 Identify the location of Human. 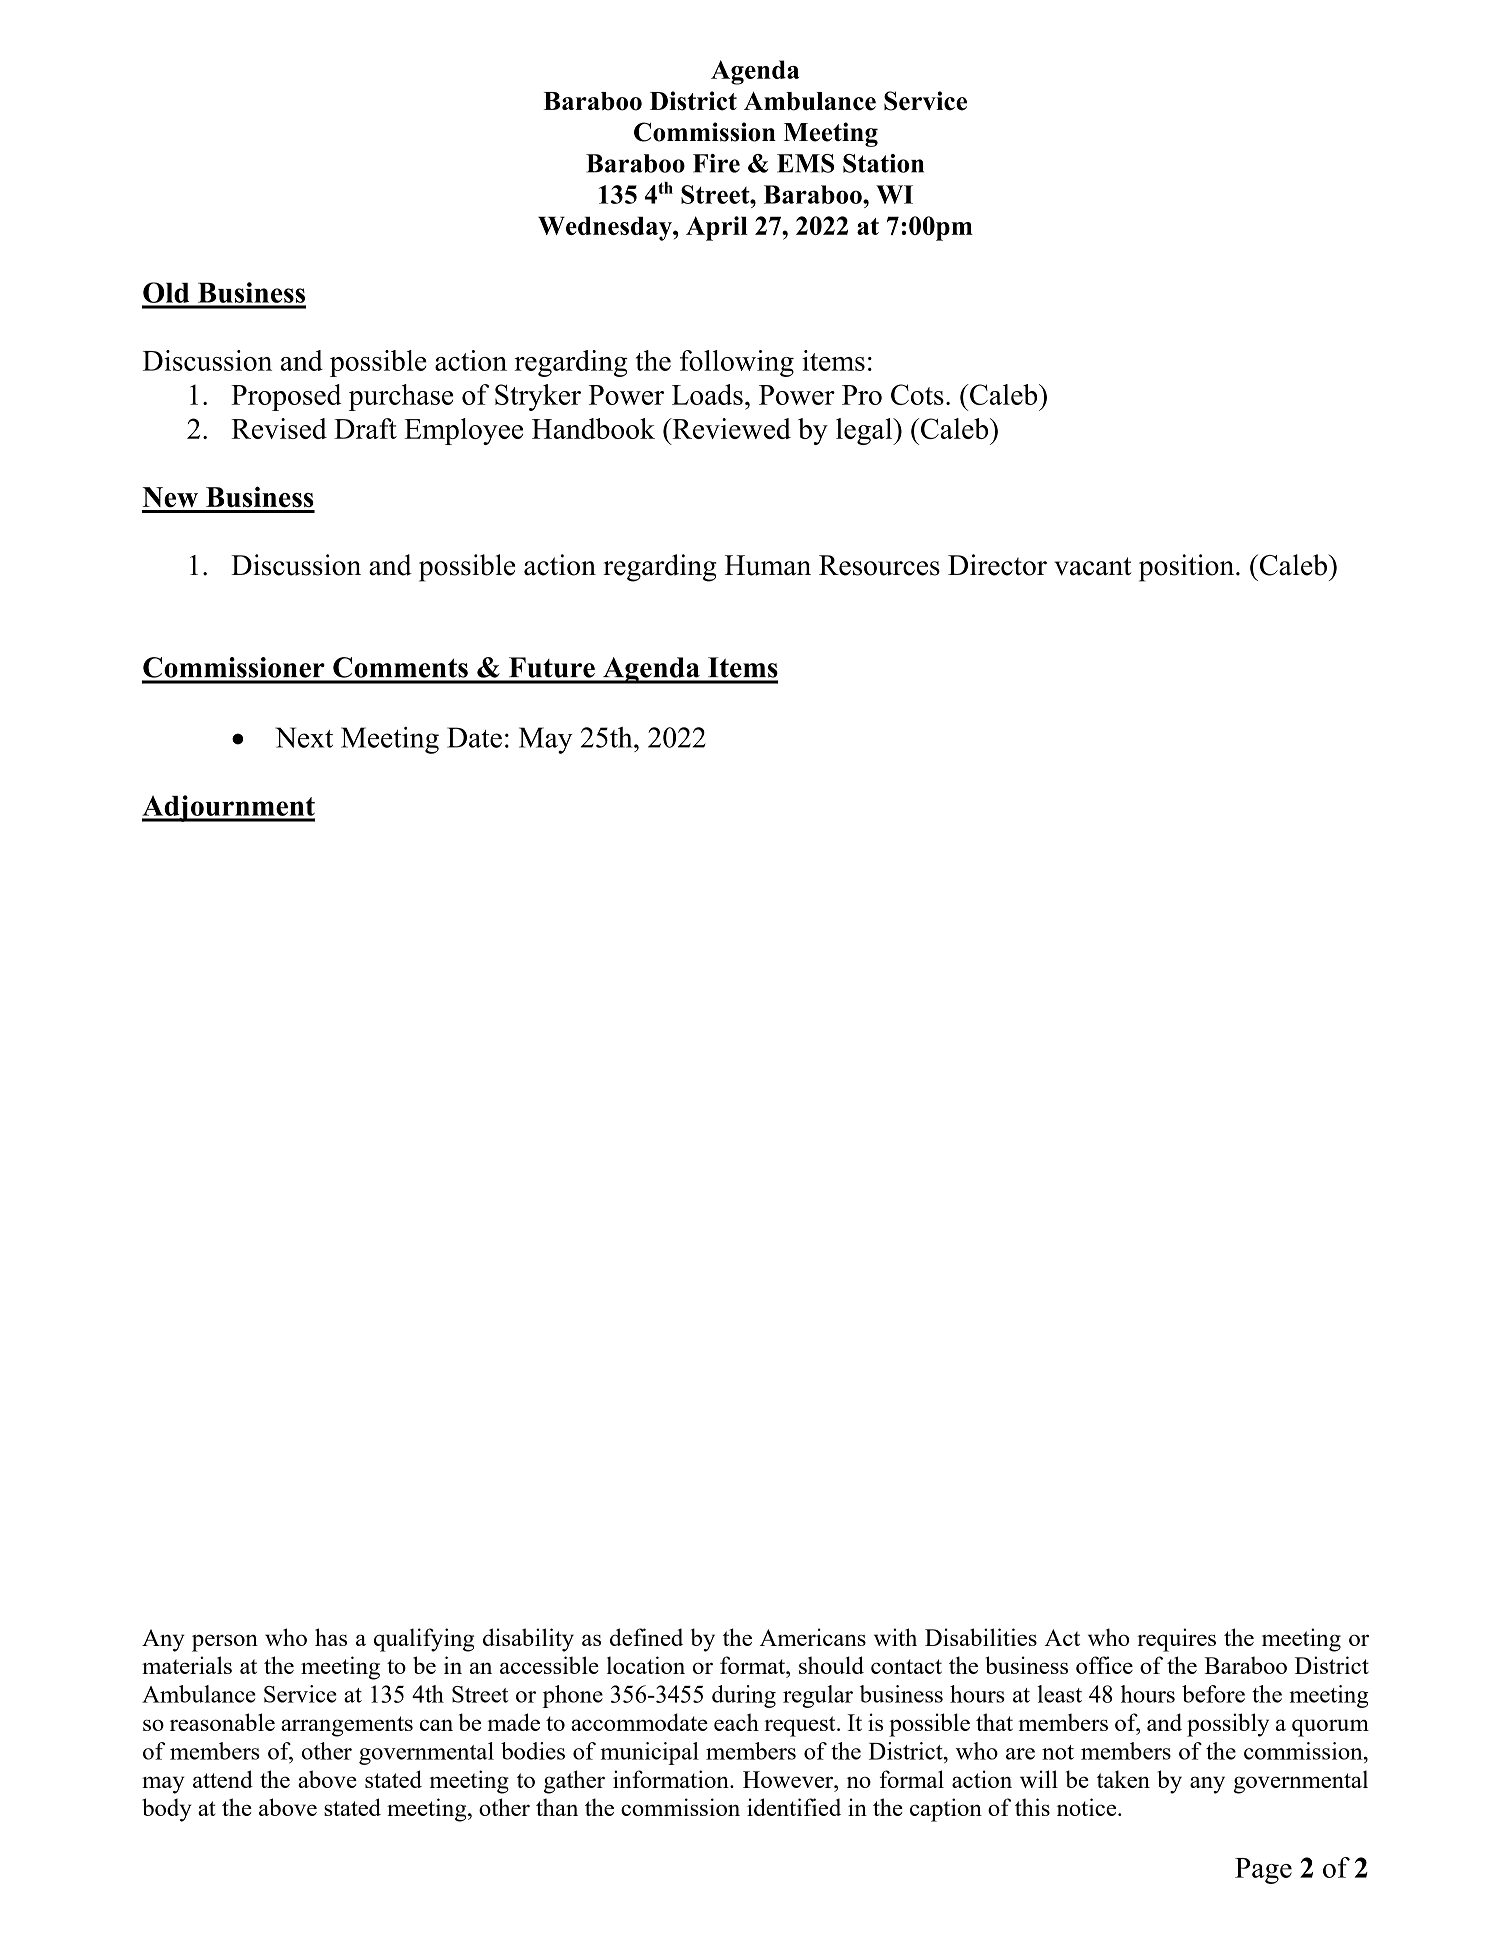
(768, 565).
